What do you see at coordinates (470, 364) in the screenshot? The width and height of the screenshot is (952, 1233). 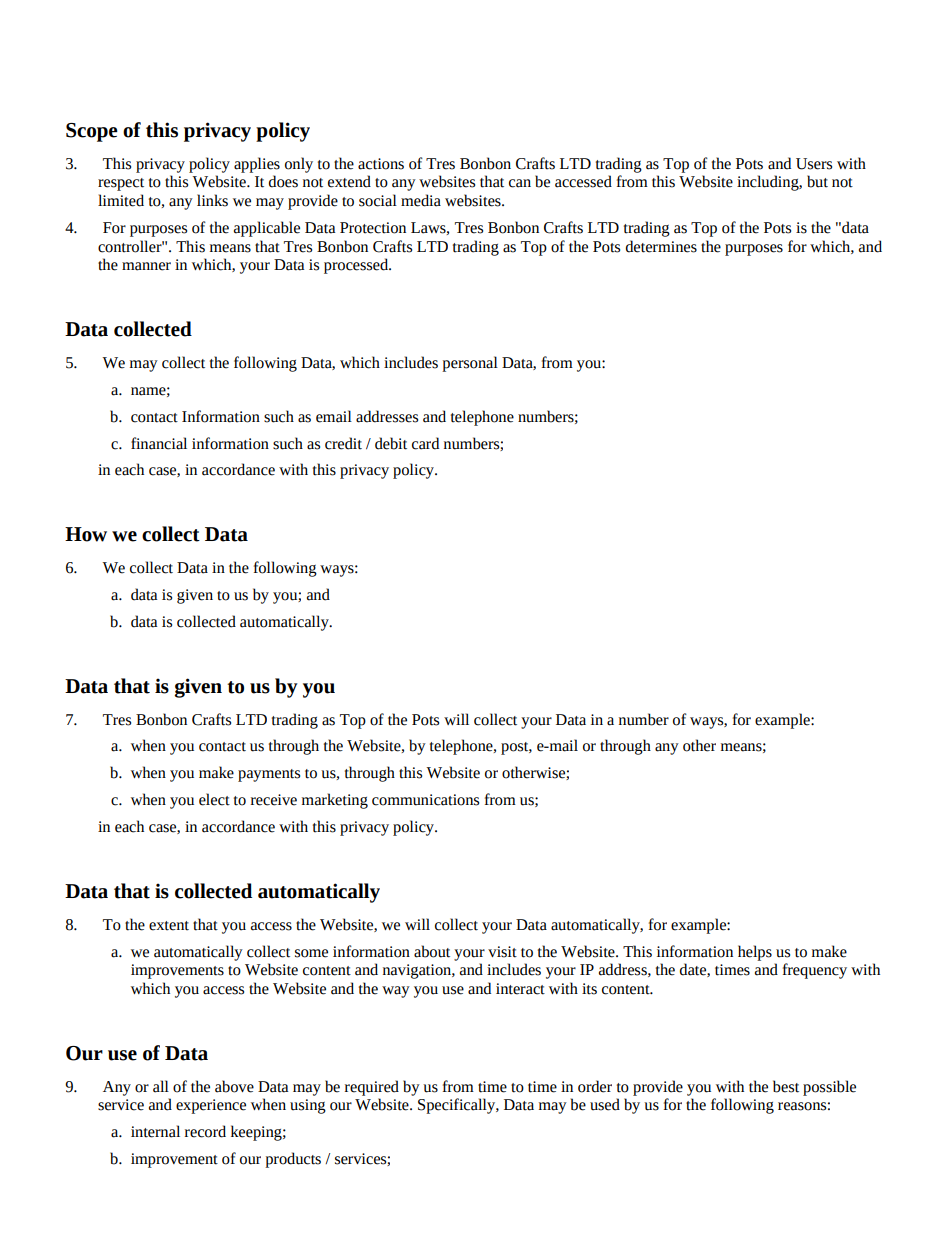 I see `personal` at bounding box center [470, 364].
